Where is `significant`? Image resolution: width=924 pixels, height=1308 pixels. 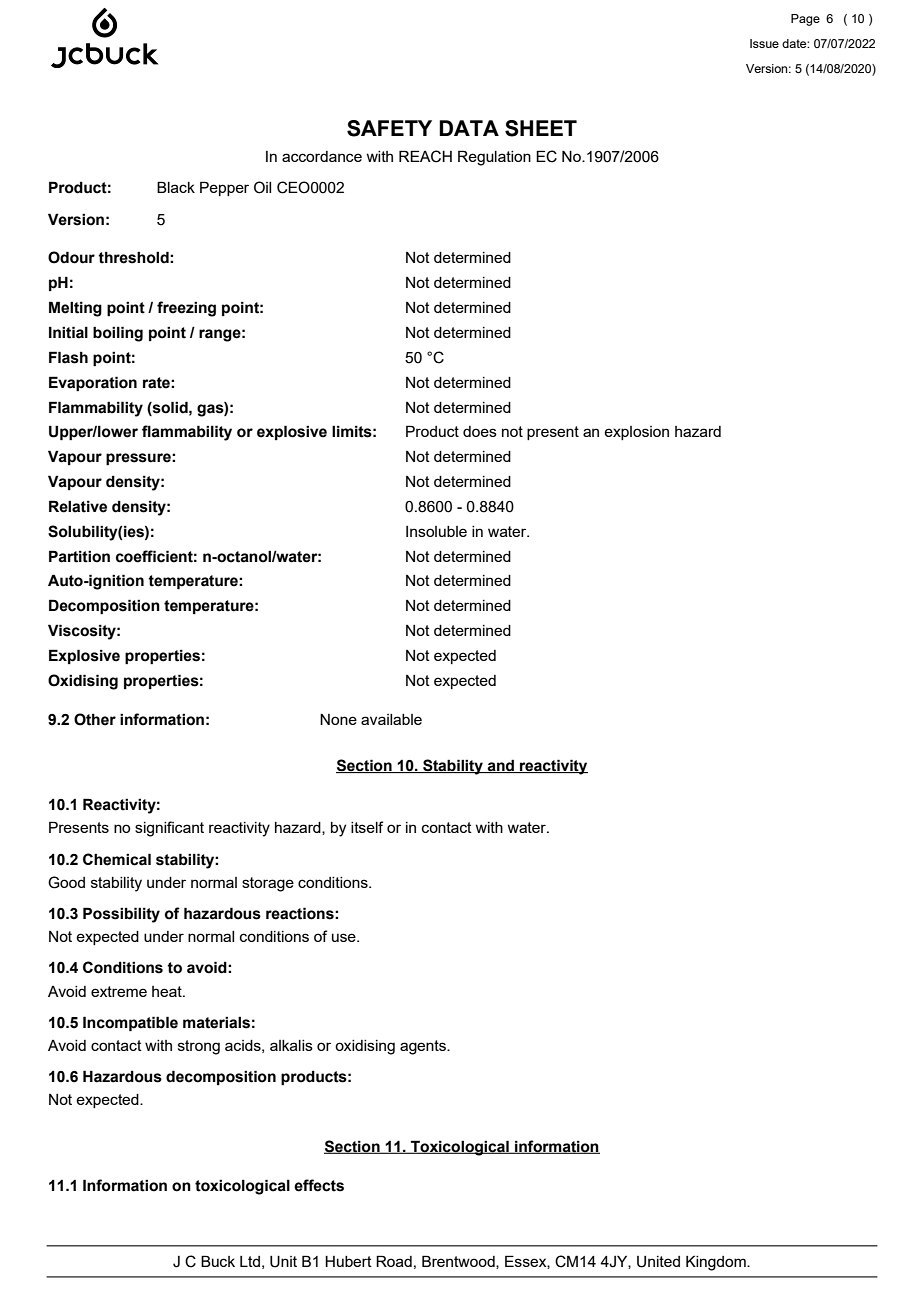
significant is located at coordinates (169, 829).
